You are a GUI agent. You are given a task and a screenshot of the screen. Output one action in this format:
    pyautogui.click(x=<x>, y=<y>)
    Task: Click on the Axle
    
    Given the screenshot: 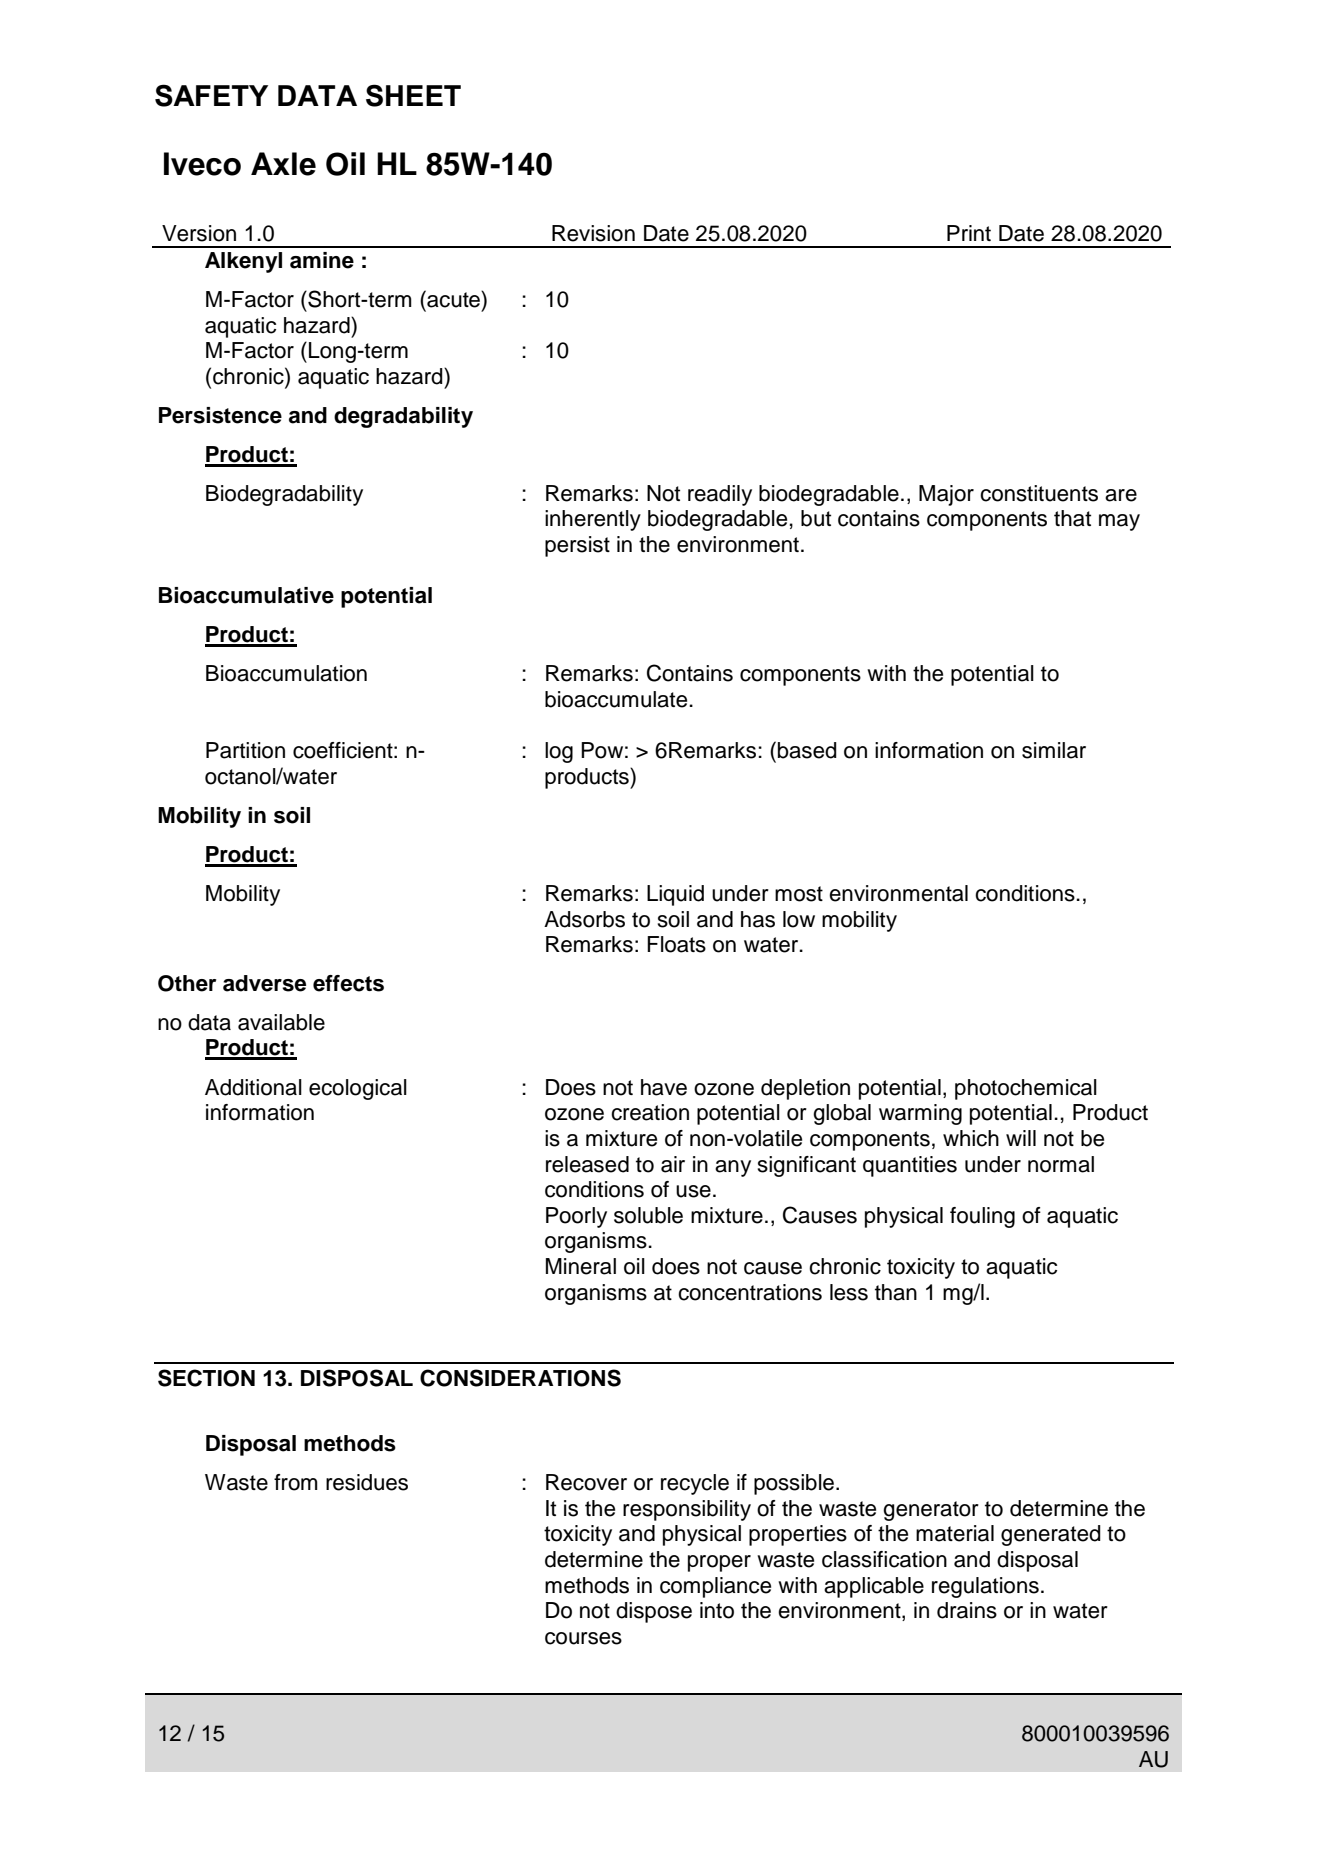 What is the action you would take?
    pyautogui.click(x=283, y=164)
